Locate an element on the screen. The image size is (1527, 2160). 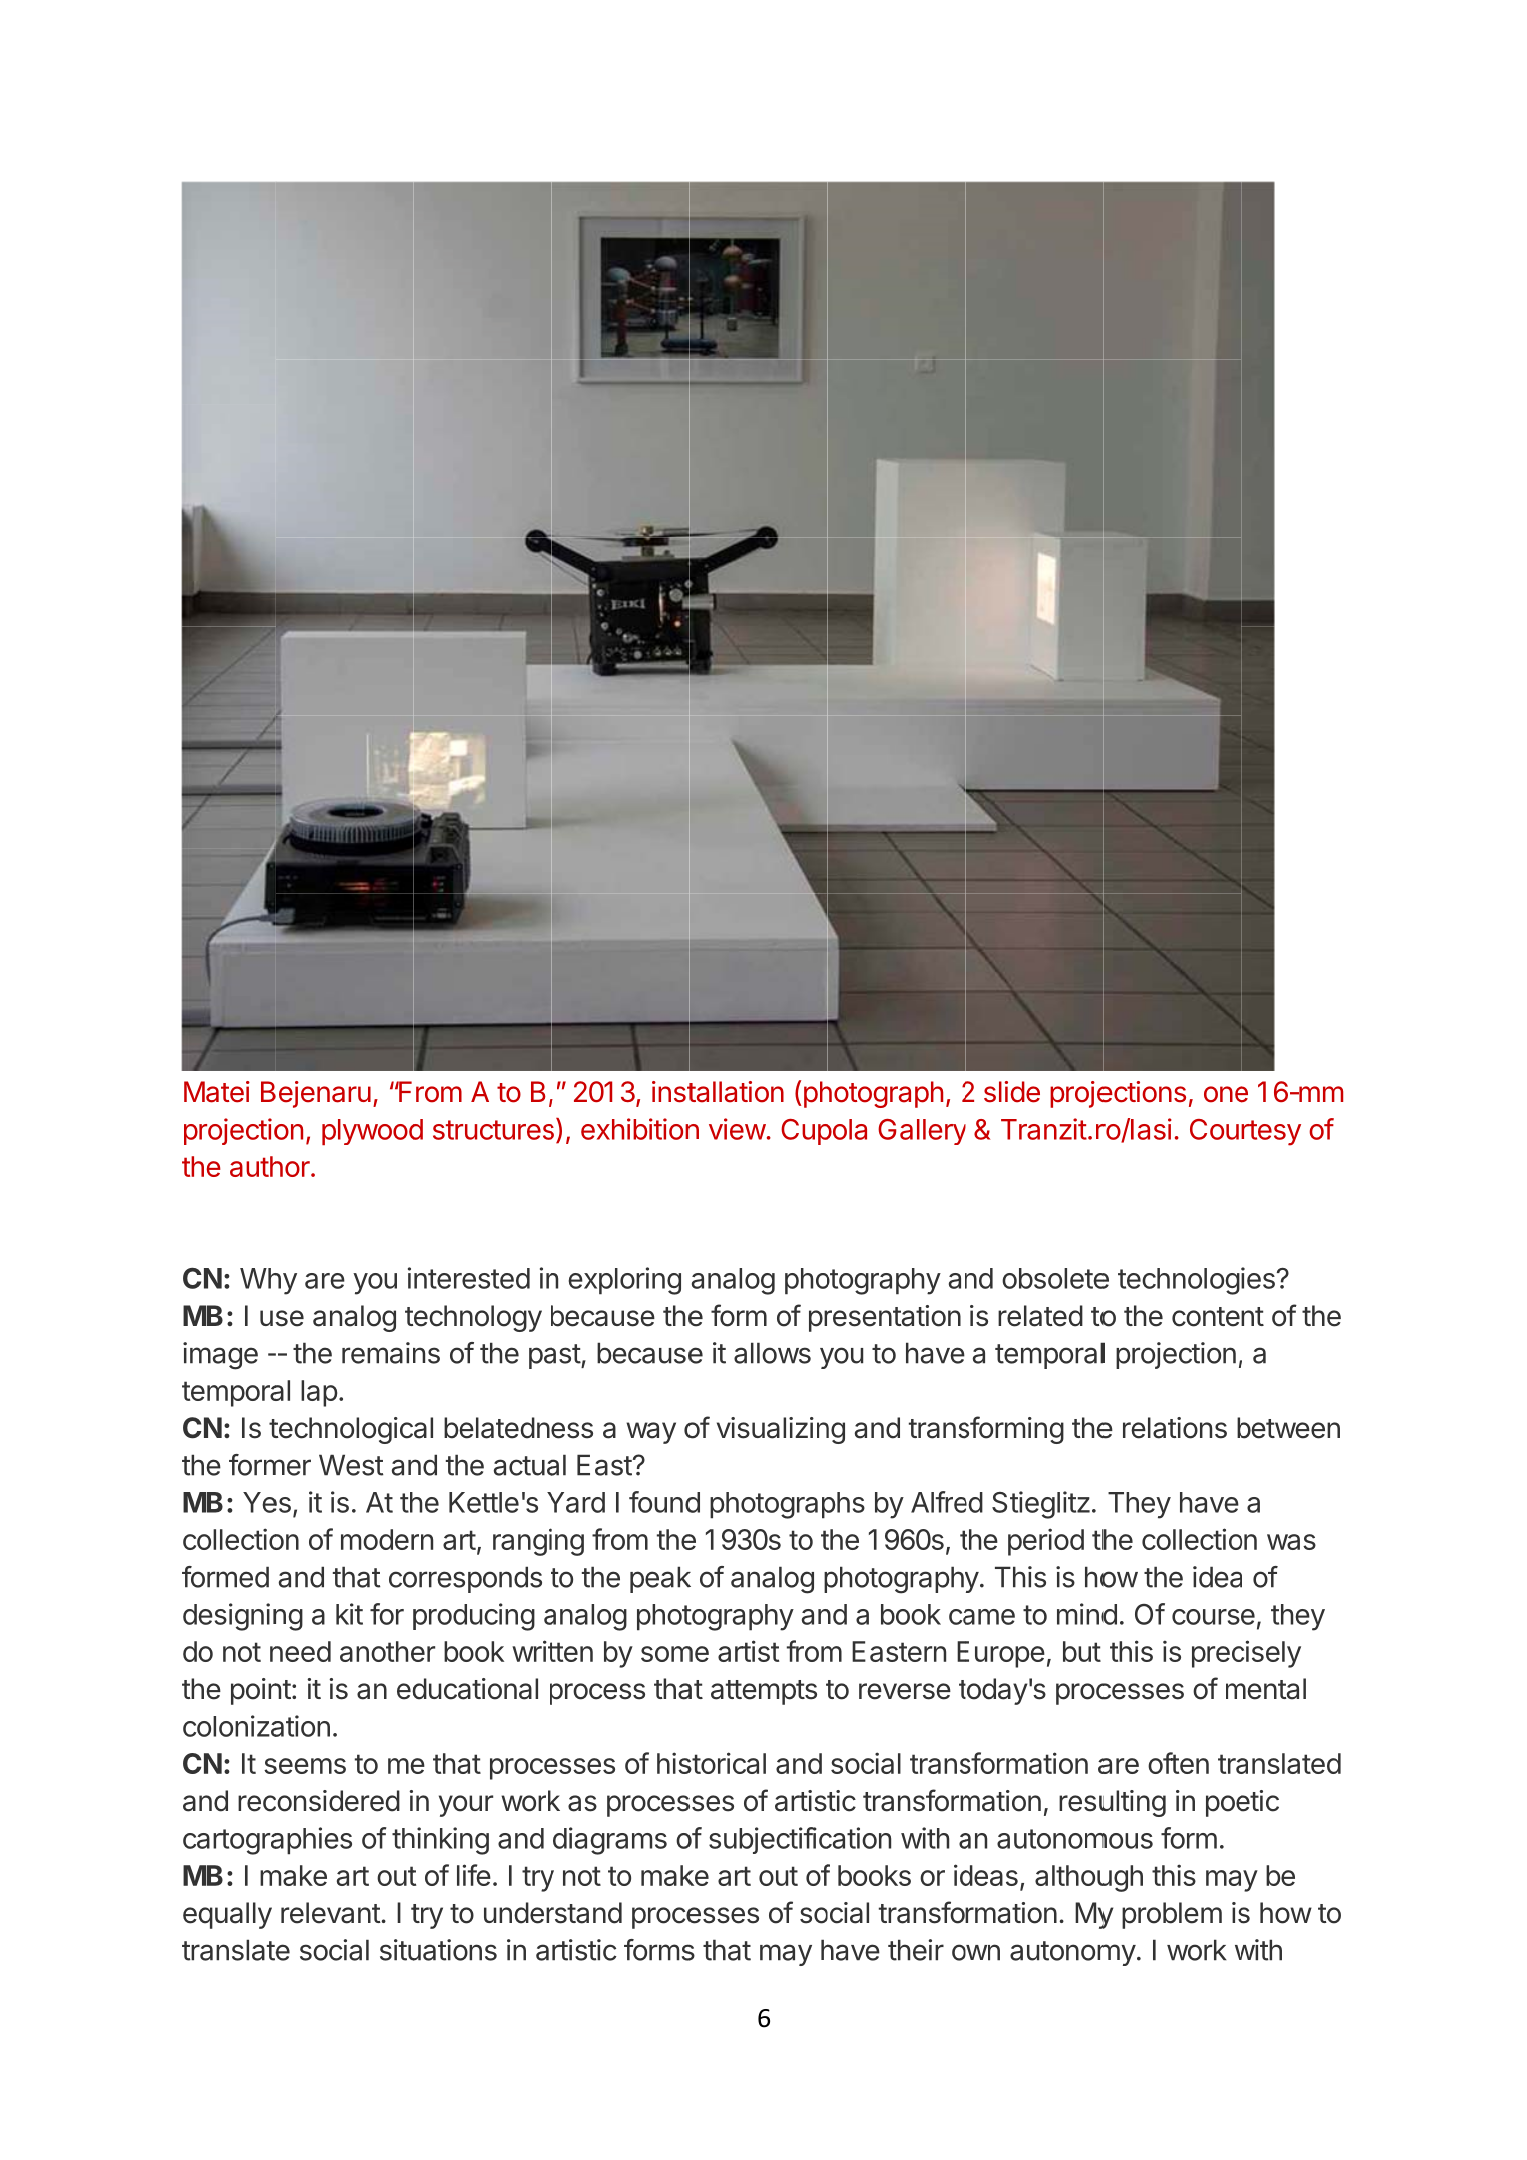
lap is located at coordinates (319, 1393).
